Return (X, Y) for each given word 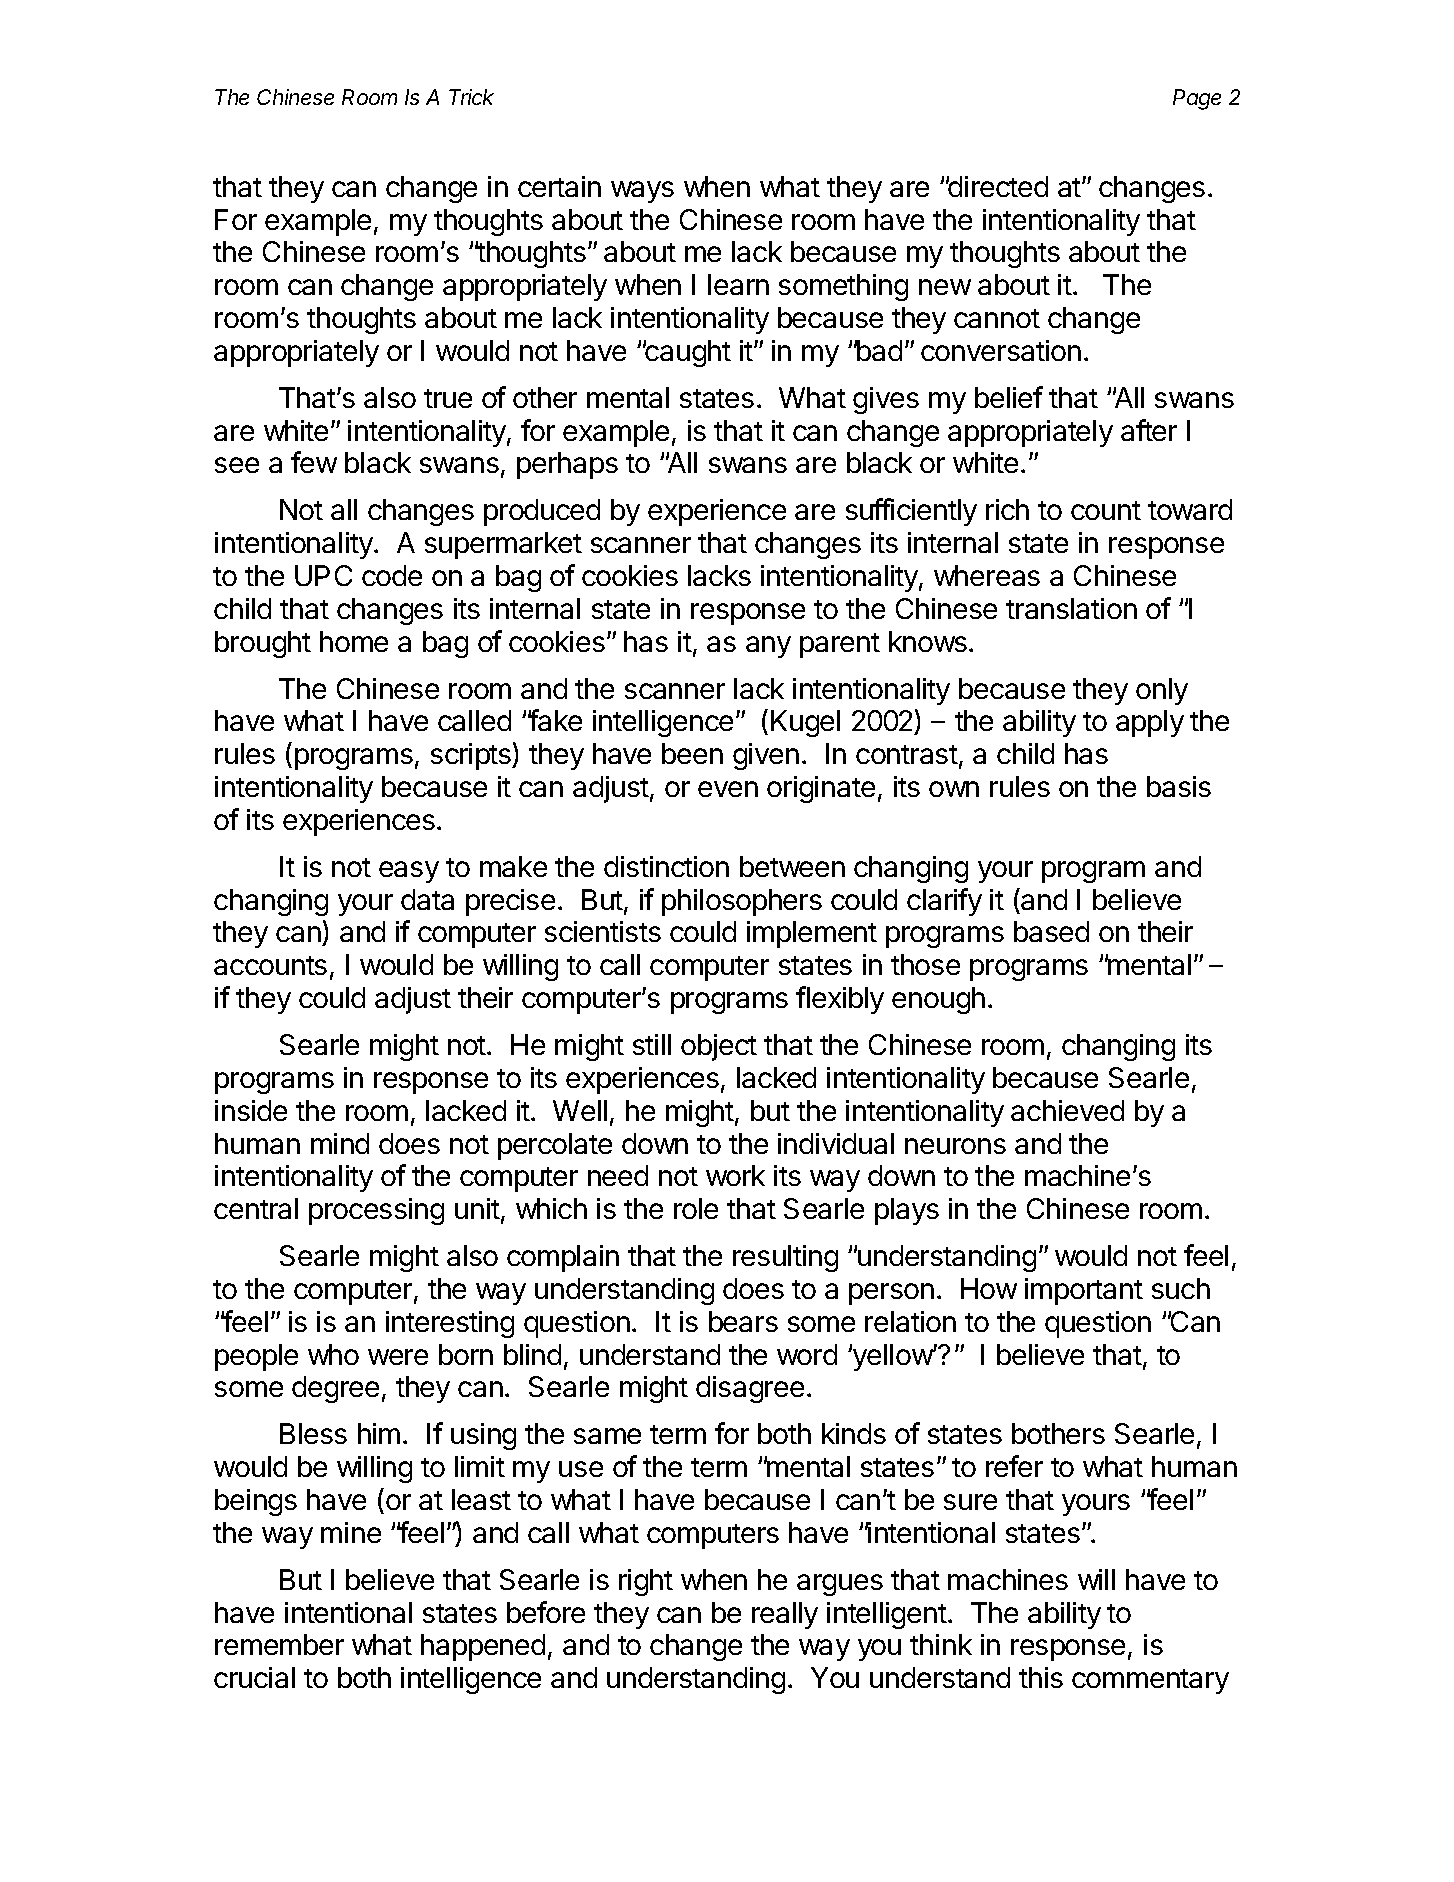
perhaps (567, 465)
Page (1197, 99)
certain (559, 186)
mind (340, 1143)
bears (743, 1321)
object (719, 1047)
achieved (1067, 1110)
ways (642, 192)
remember (279, 1644)
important (1084, 1291)
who (333, 1354)
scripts (472, 756)
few (314, 462)
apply (1150, 723)
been (692, 753)
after (1149, 430)
